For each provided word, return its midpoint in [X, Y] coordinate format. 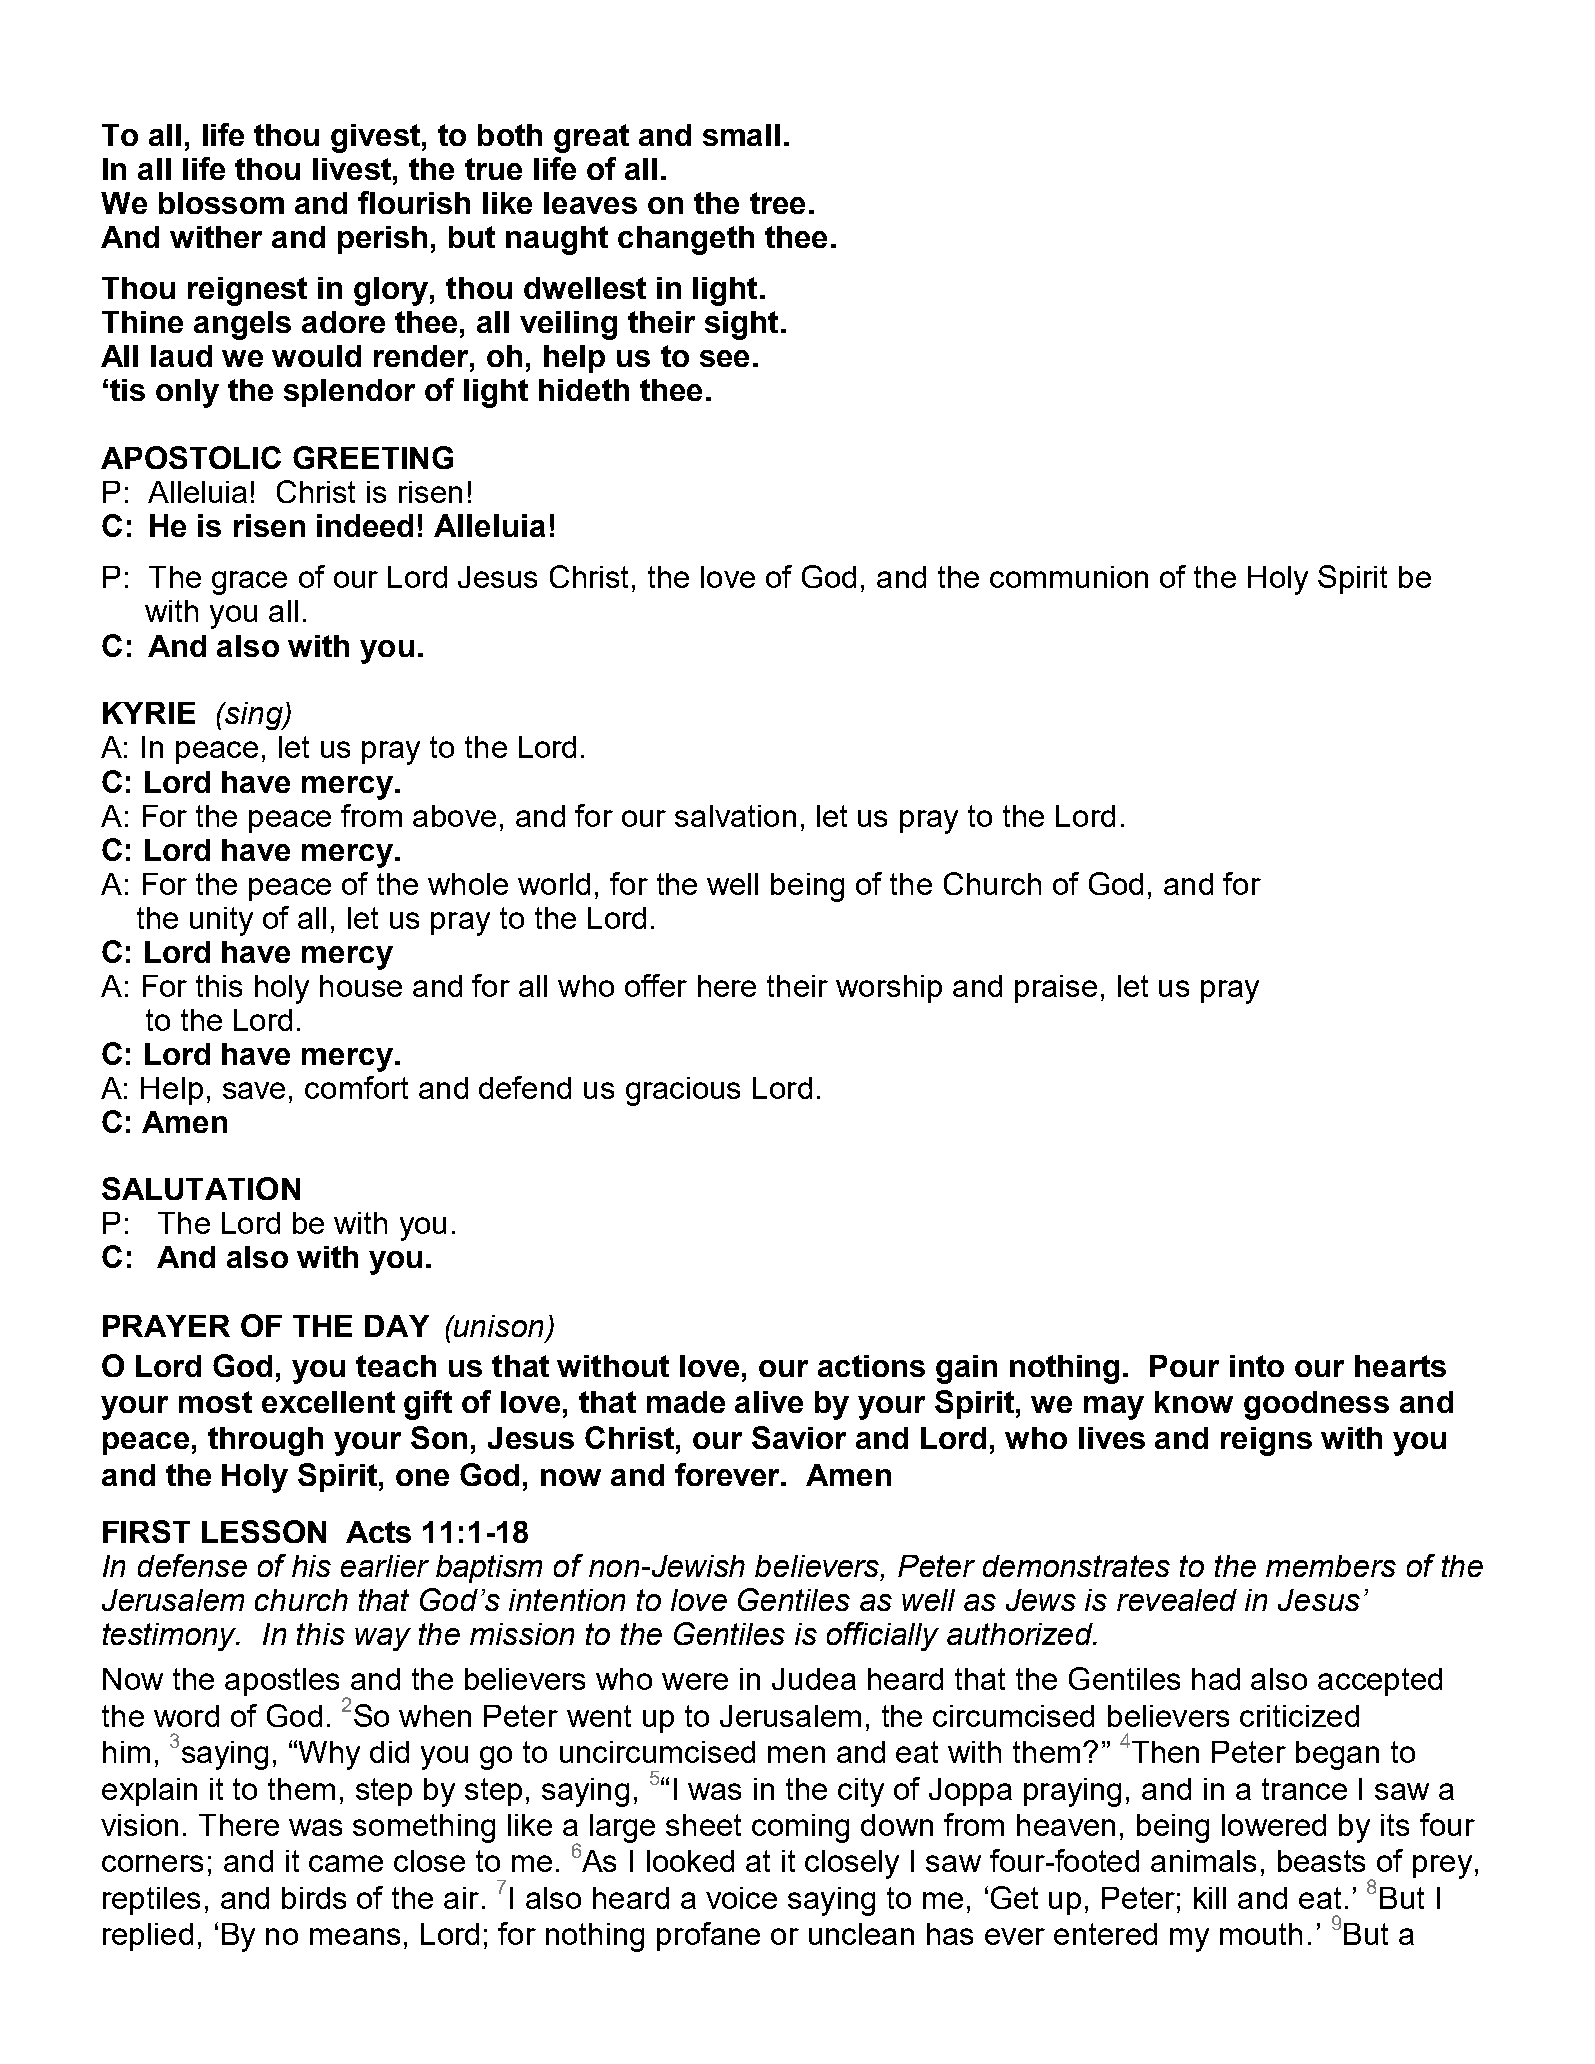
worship [889, 989]
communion [1069, 577]
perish [382, 240]
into [1257, 1366]
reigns [1266, 1441]
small [741, 135]
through [265, 1441]
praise [1056, 989]
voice [741, 1898]
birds [314, 1898]
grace [249, 583]
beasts [1321, 1861]
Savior [799, 1437]
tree [777, 203]
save [254, 1090]
